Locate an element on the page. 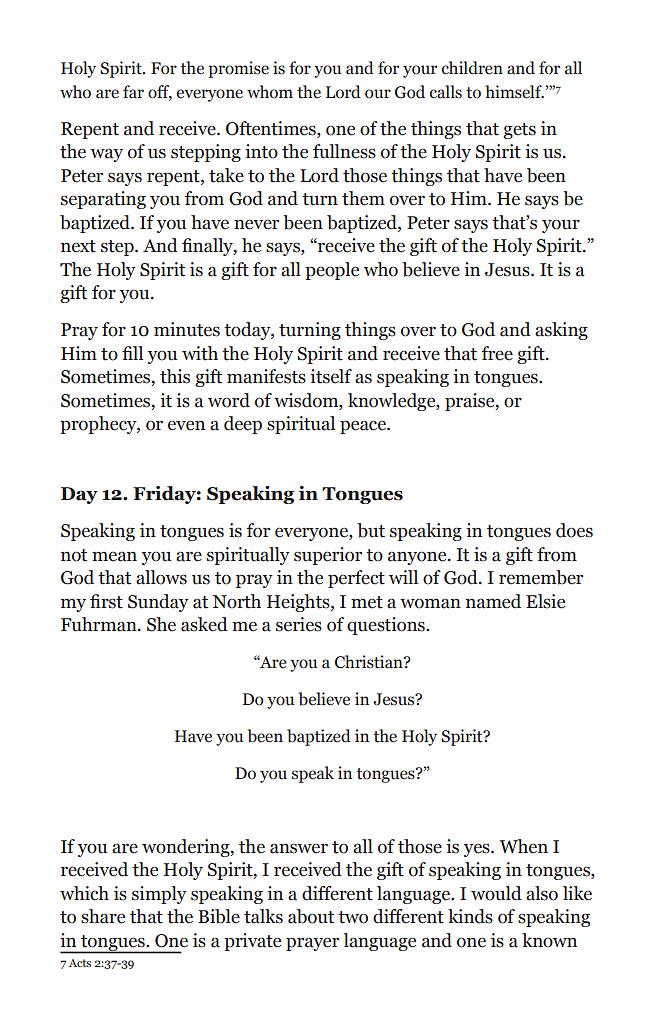 The width and height of the image is (665, 1027). about is located at coordinates (311, 916).
